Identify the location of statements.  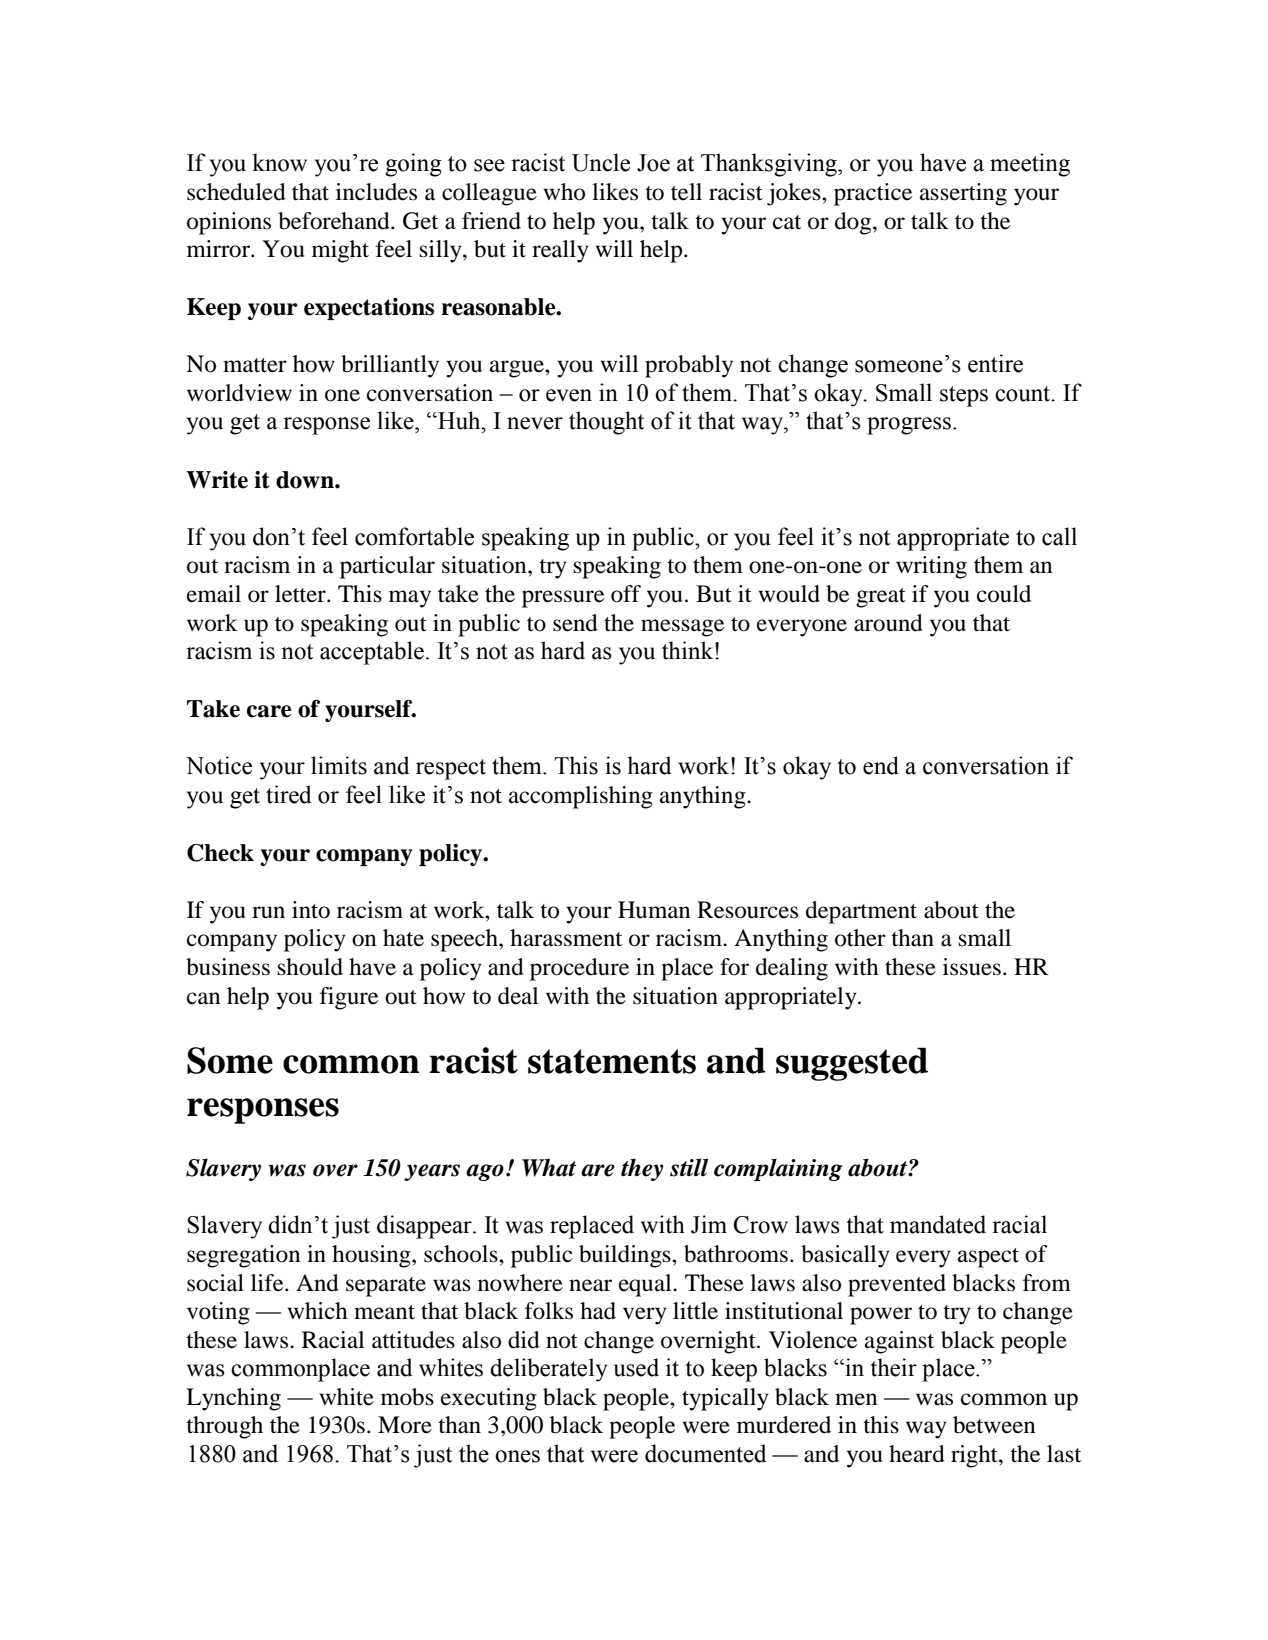
(612, 1061).
